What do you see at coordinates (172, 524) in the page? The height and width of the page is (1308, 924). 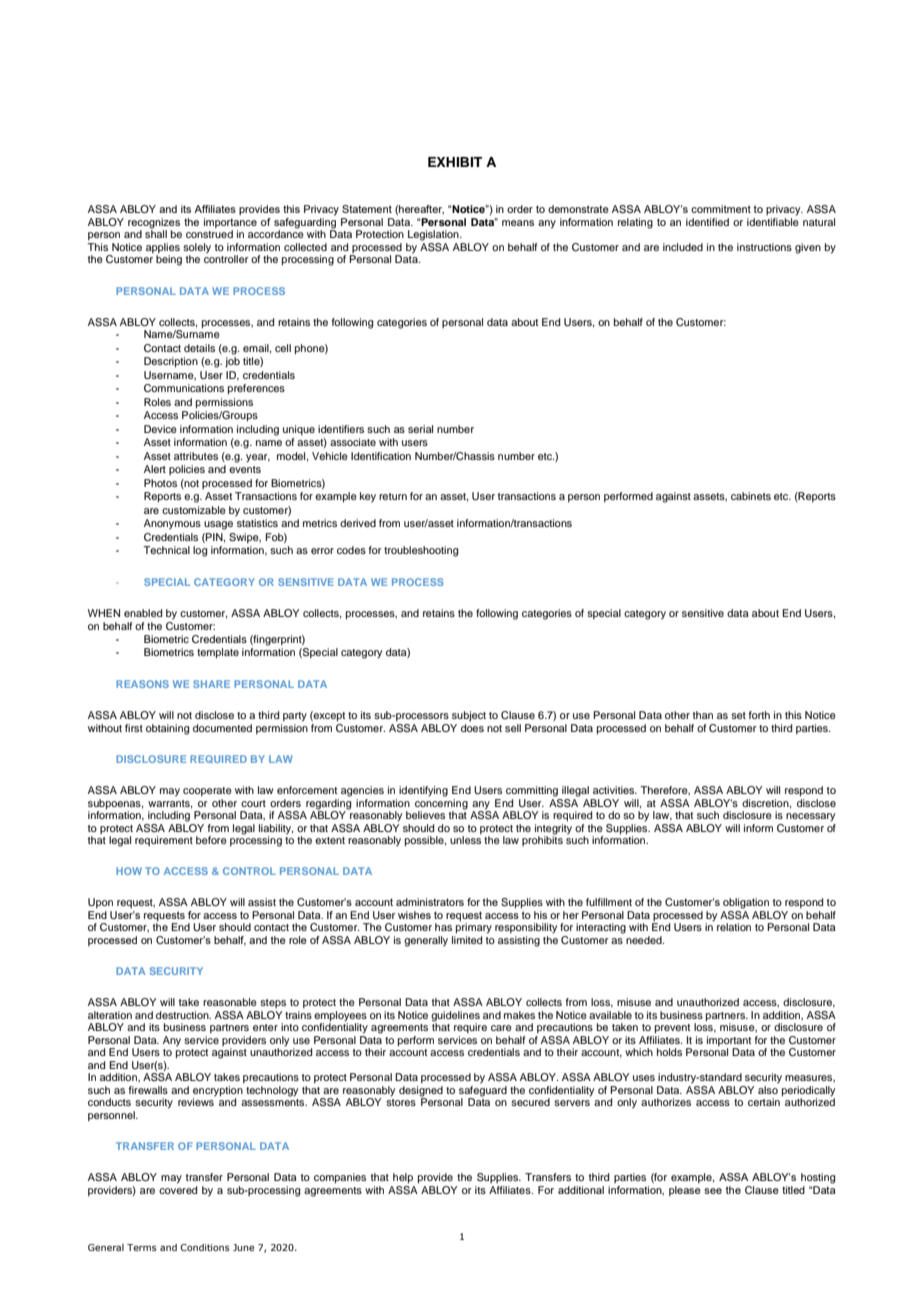 I see `Anonymous` at bounding box center [172, 524].
